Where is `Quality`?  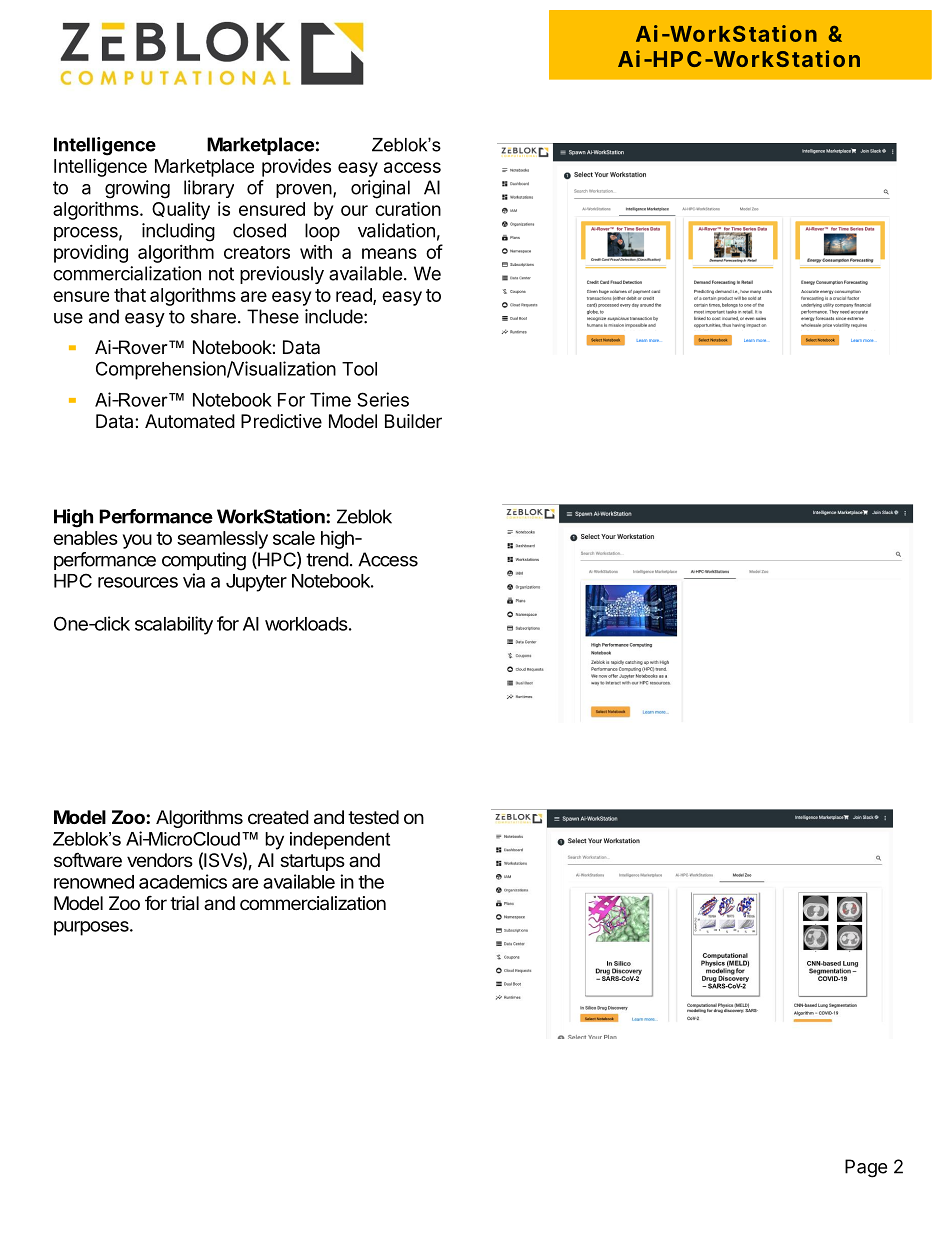 Quality is located at coordinates (181, 211).
